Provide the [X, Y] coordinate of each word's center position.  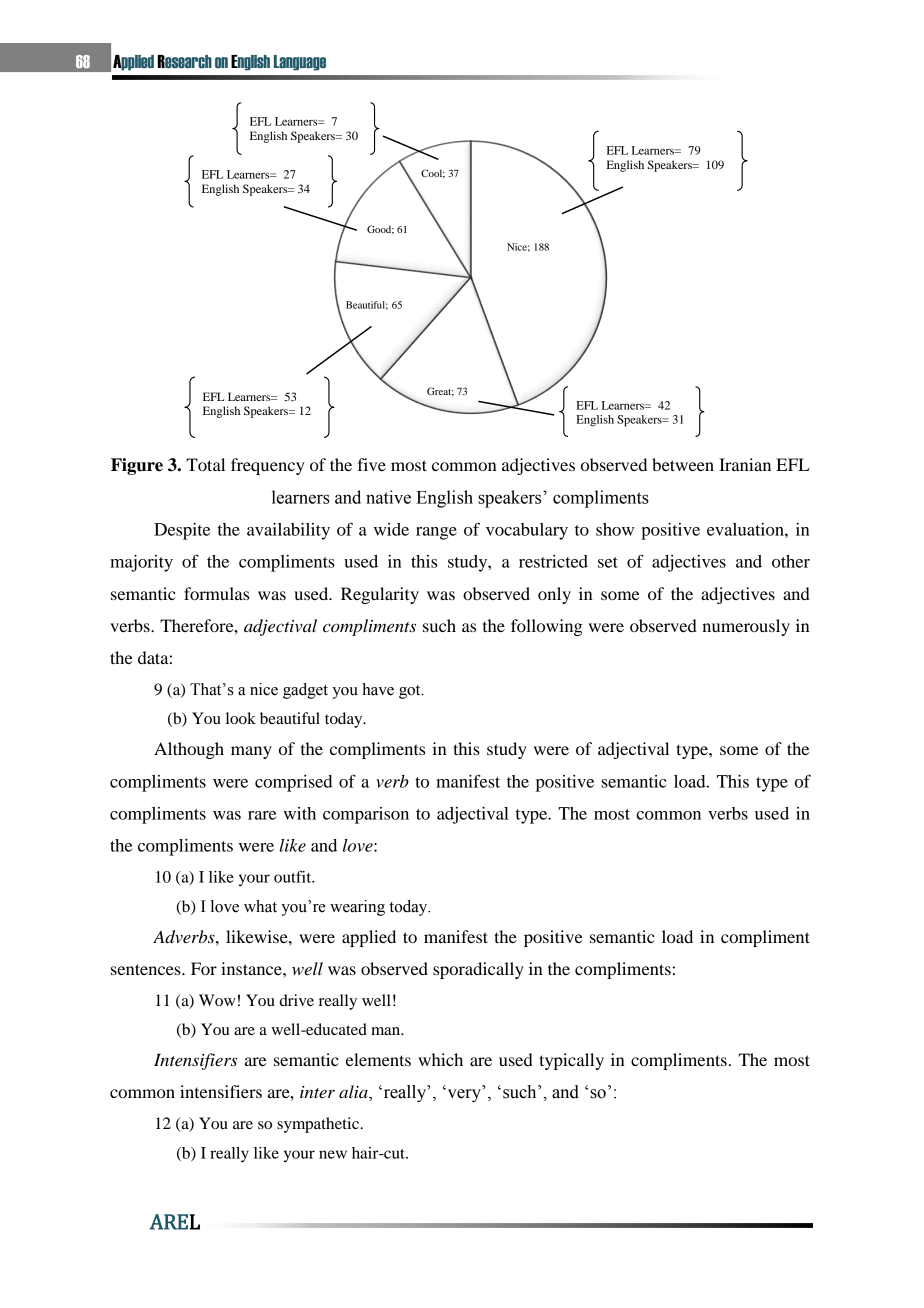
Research [185, 62]
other [791, 561]
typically [571, 1061]
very [463, 1095]
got [411, 692]
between [683, 464]
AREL [174, 1222]
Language [300, 63]
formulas [216, 593]
